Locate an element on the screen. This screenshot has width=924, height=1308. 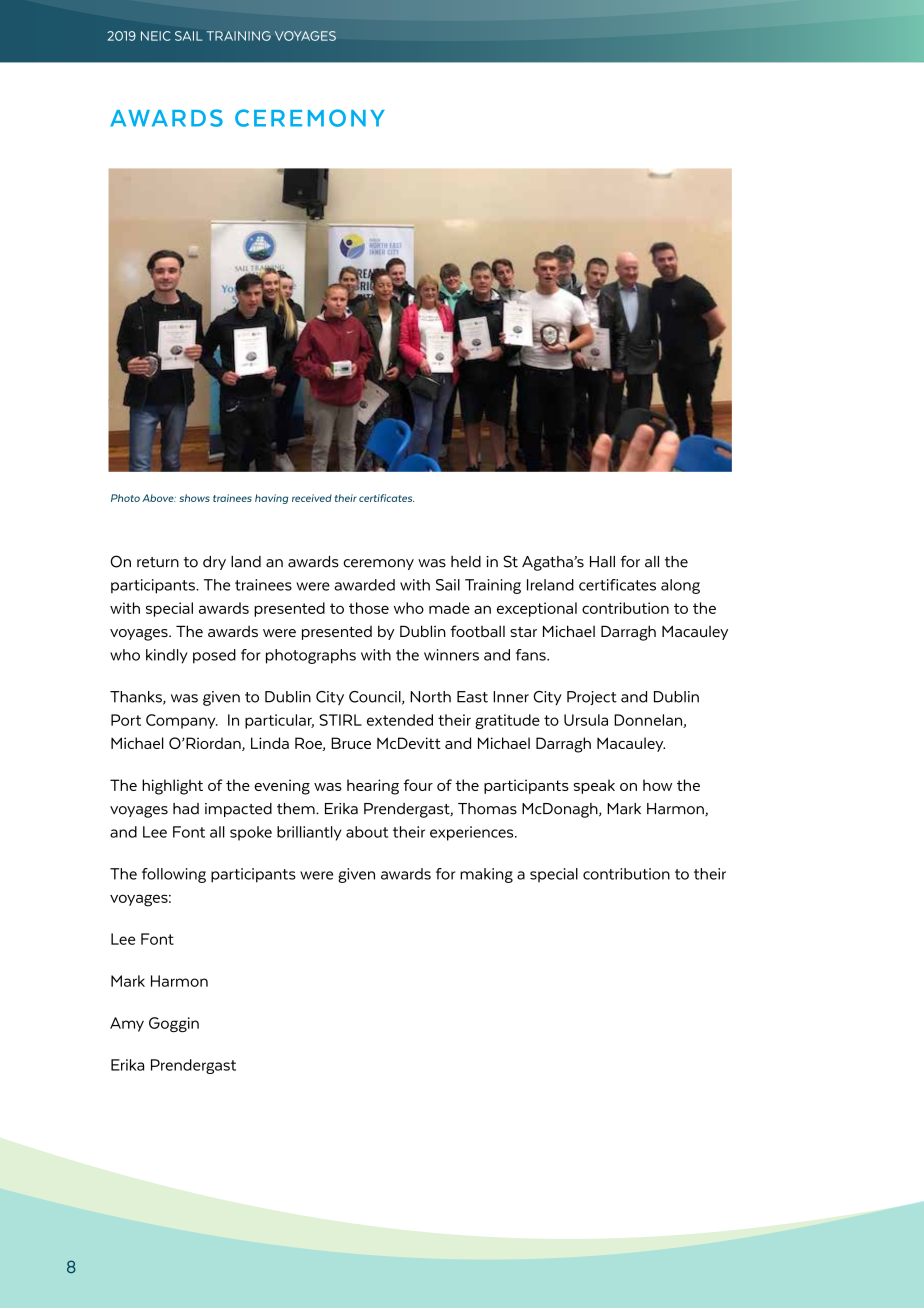
highlight is located at coordinates (172, 787).
